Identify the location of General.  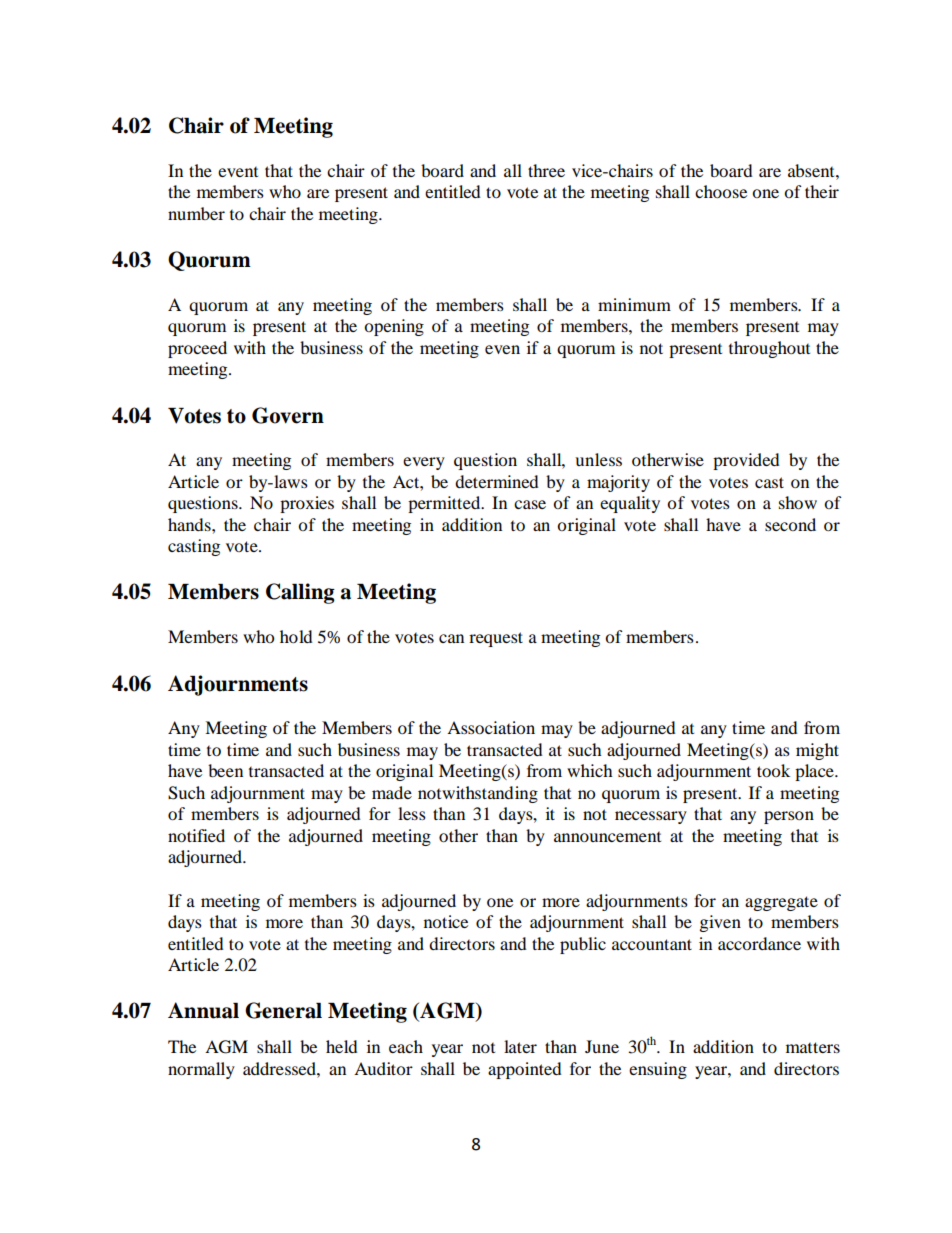
(283, 1010).
